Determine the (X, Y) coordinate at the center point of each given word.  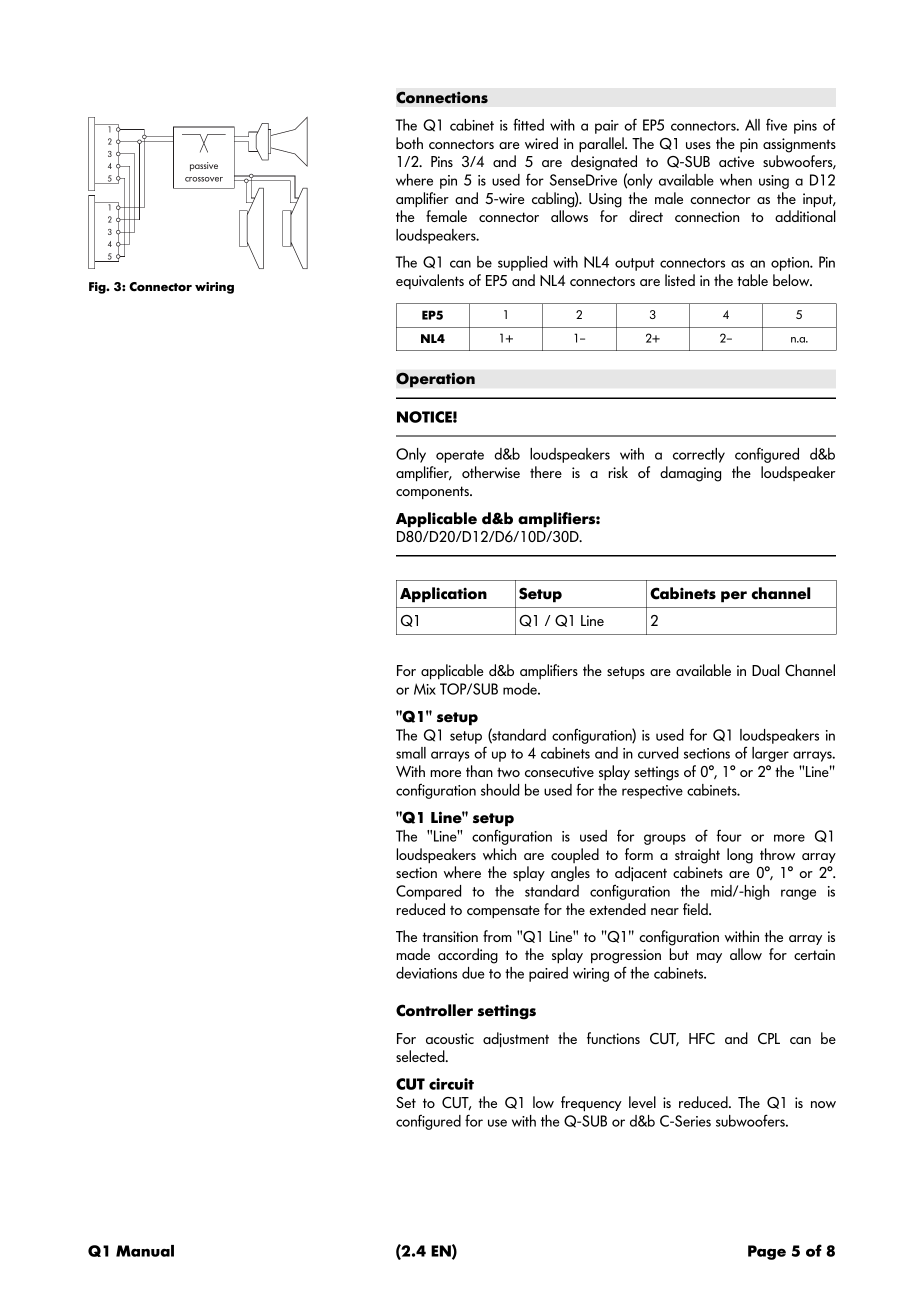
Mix (425, 689)
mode (521, 689)
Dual (766, 670)
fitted (528, 124)
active (736, 161)
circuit (451, 1084)
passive (204, 166)
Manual (145, 1251)
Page (767, 1252)
